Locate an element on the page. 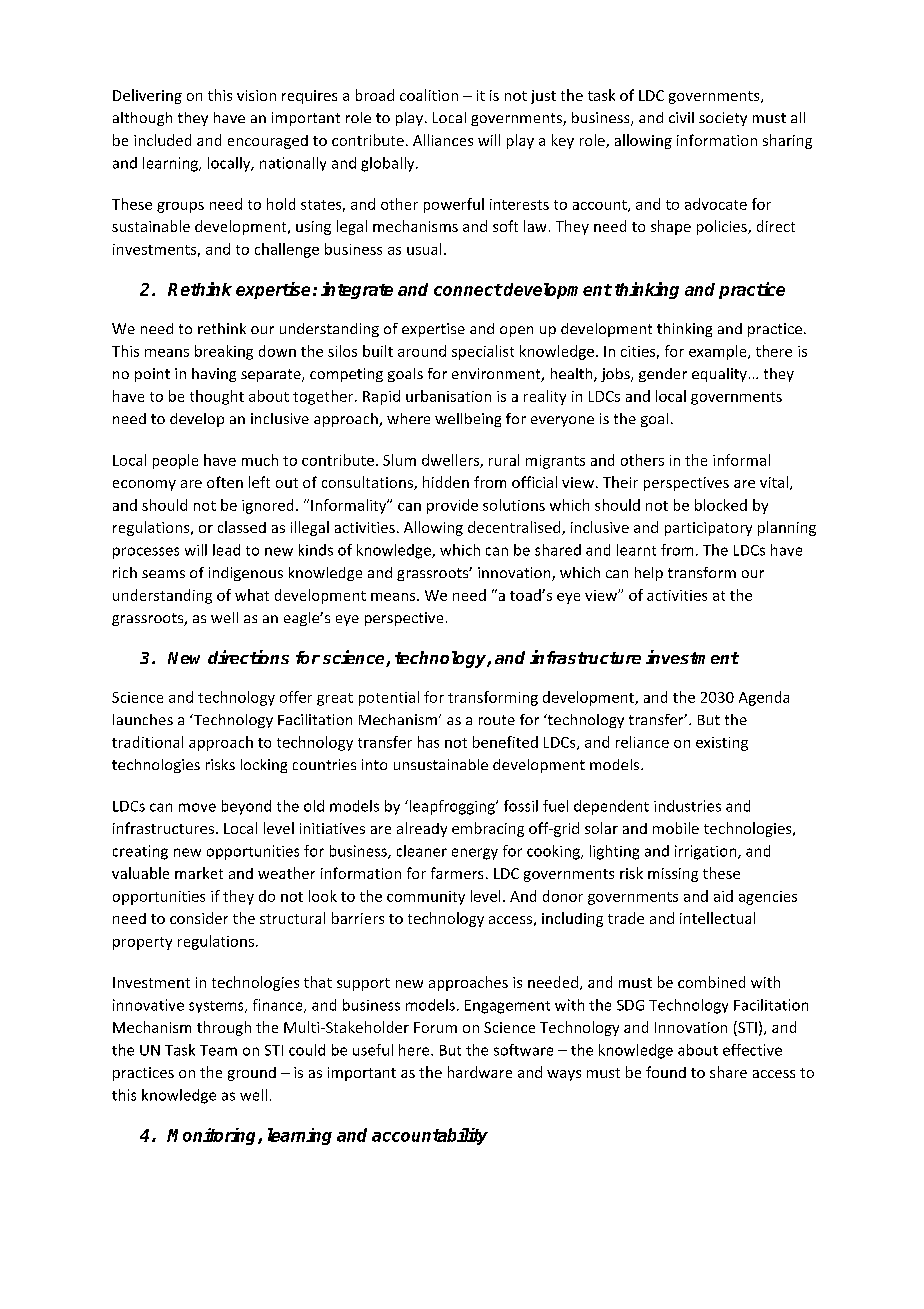 The width and height of the document is (924, 1309). breaking is located at coordinates (224, 352).
